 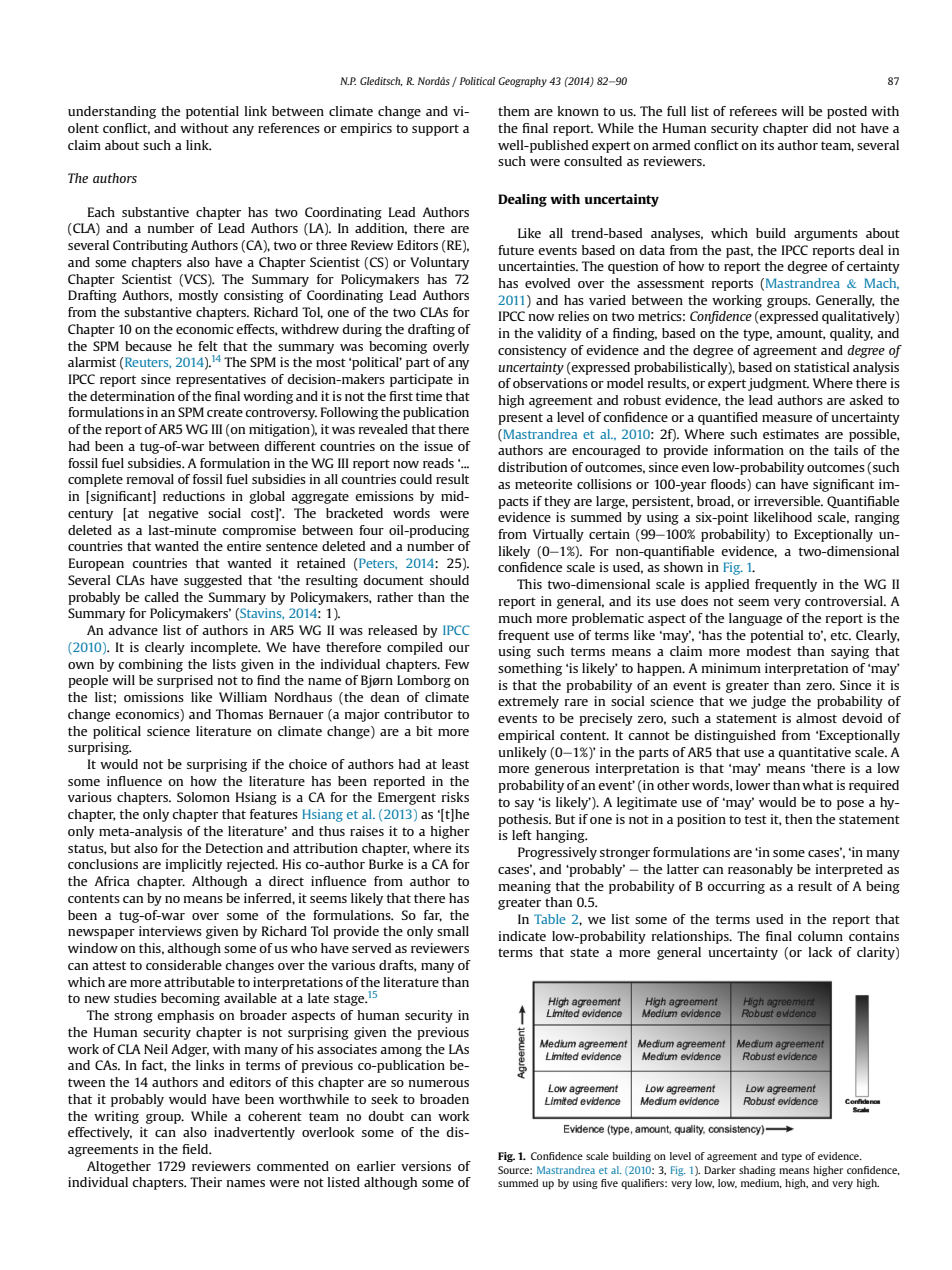 I want to click on much, so click(x=515, y=618).
